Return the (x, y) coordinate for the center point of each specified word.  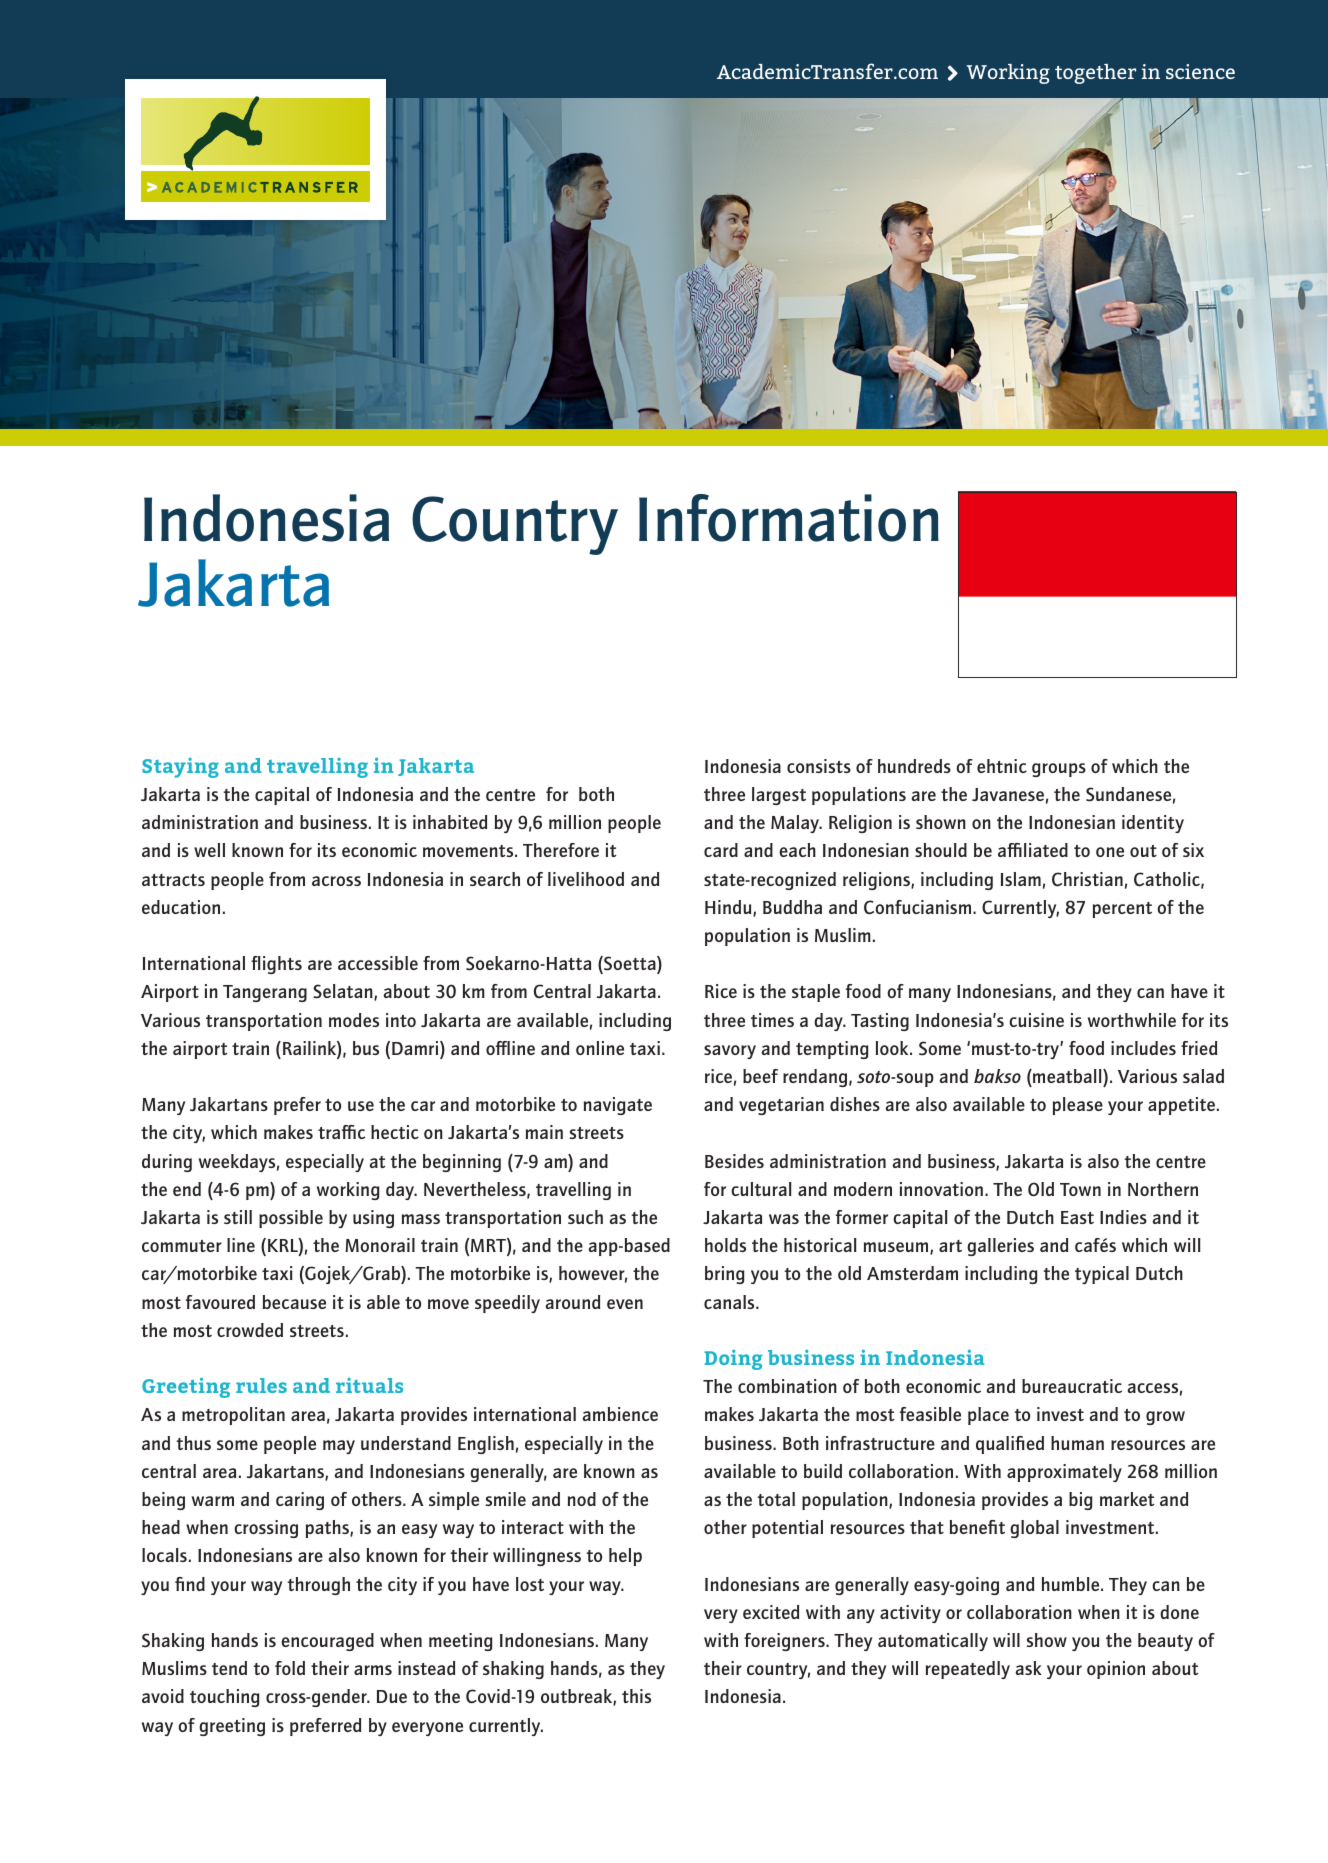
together (1095, 74)
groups (1059, 770)
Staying (180, 768)
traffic (341, 1132)
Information (789, 518)
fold (290, 1668)
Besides (734, 1161)
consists (819, 766)
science (1200, 71)
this (636, 1696)
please (1078, 1106)
